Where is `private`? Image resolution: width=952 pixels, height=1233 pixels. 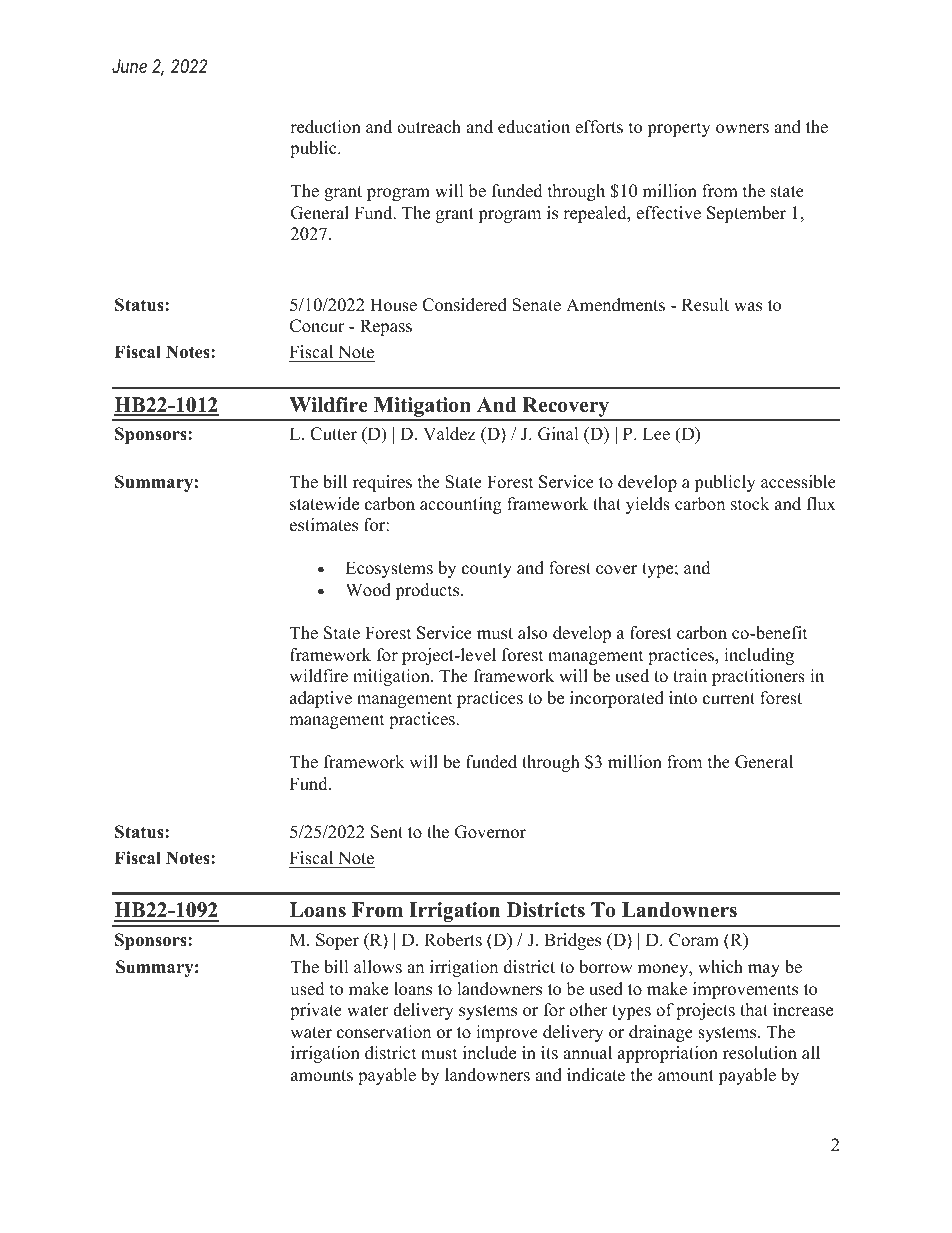 private is located at coordinates (316, 1011).
